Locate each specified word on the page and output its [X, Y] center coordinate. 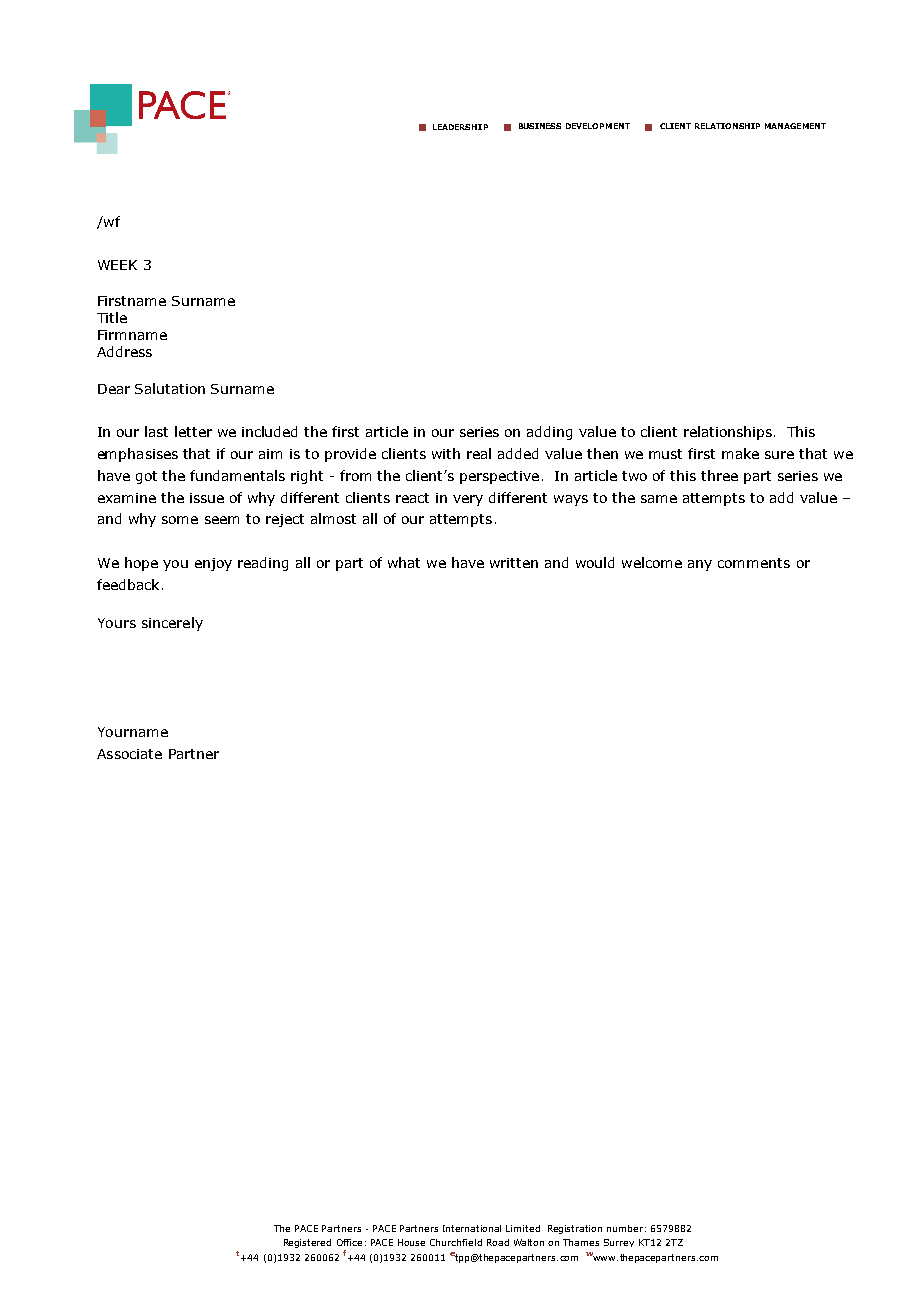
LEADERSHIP [460, 127]
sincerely [172, 624]
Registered [307, 1243]
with [446, 453]
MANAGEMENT [795, 126]
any [700, 565]
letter [193, 431]
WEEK [117, 265]
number [625, 1228]
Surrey [619, 1243]
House [411, 1242]
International [472, 1228]
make [740, 453]
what [404, 562]
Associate [129, 754]
